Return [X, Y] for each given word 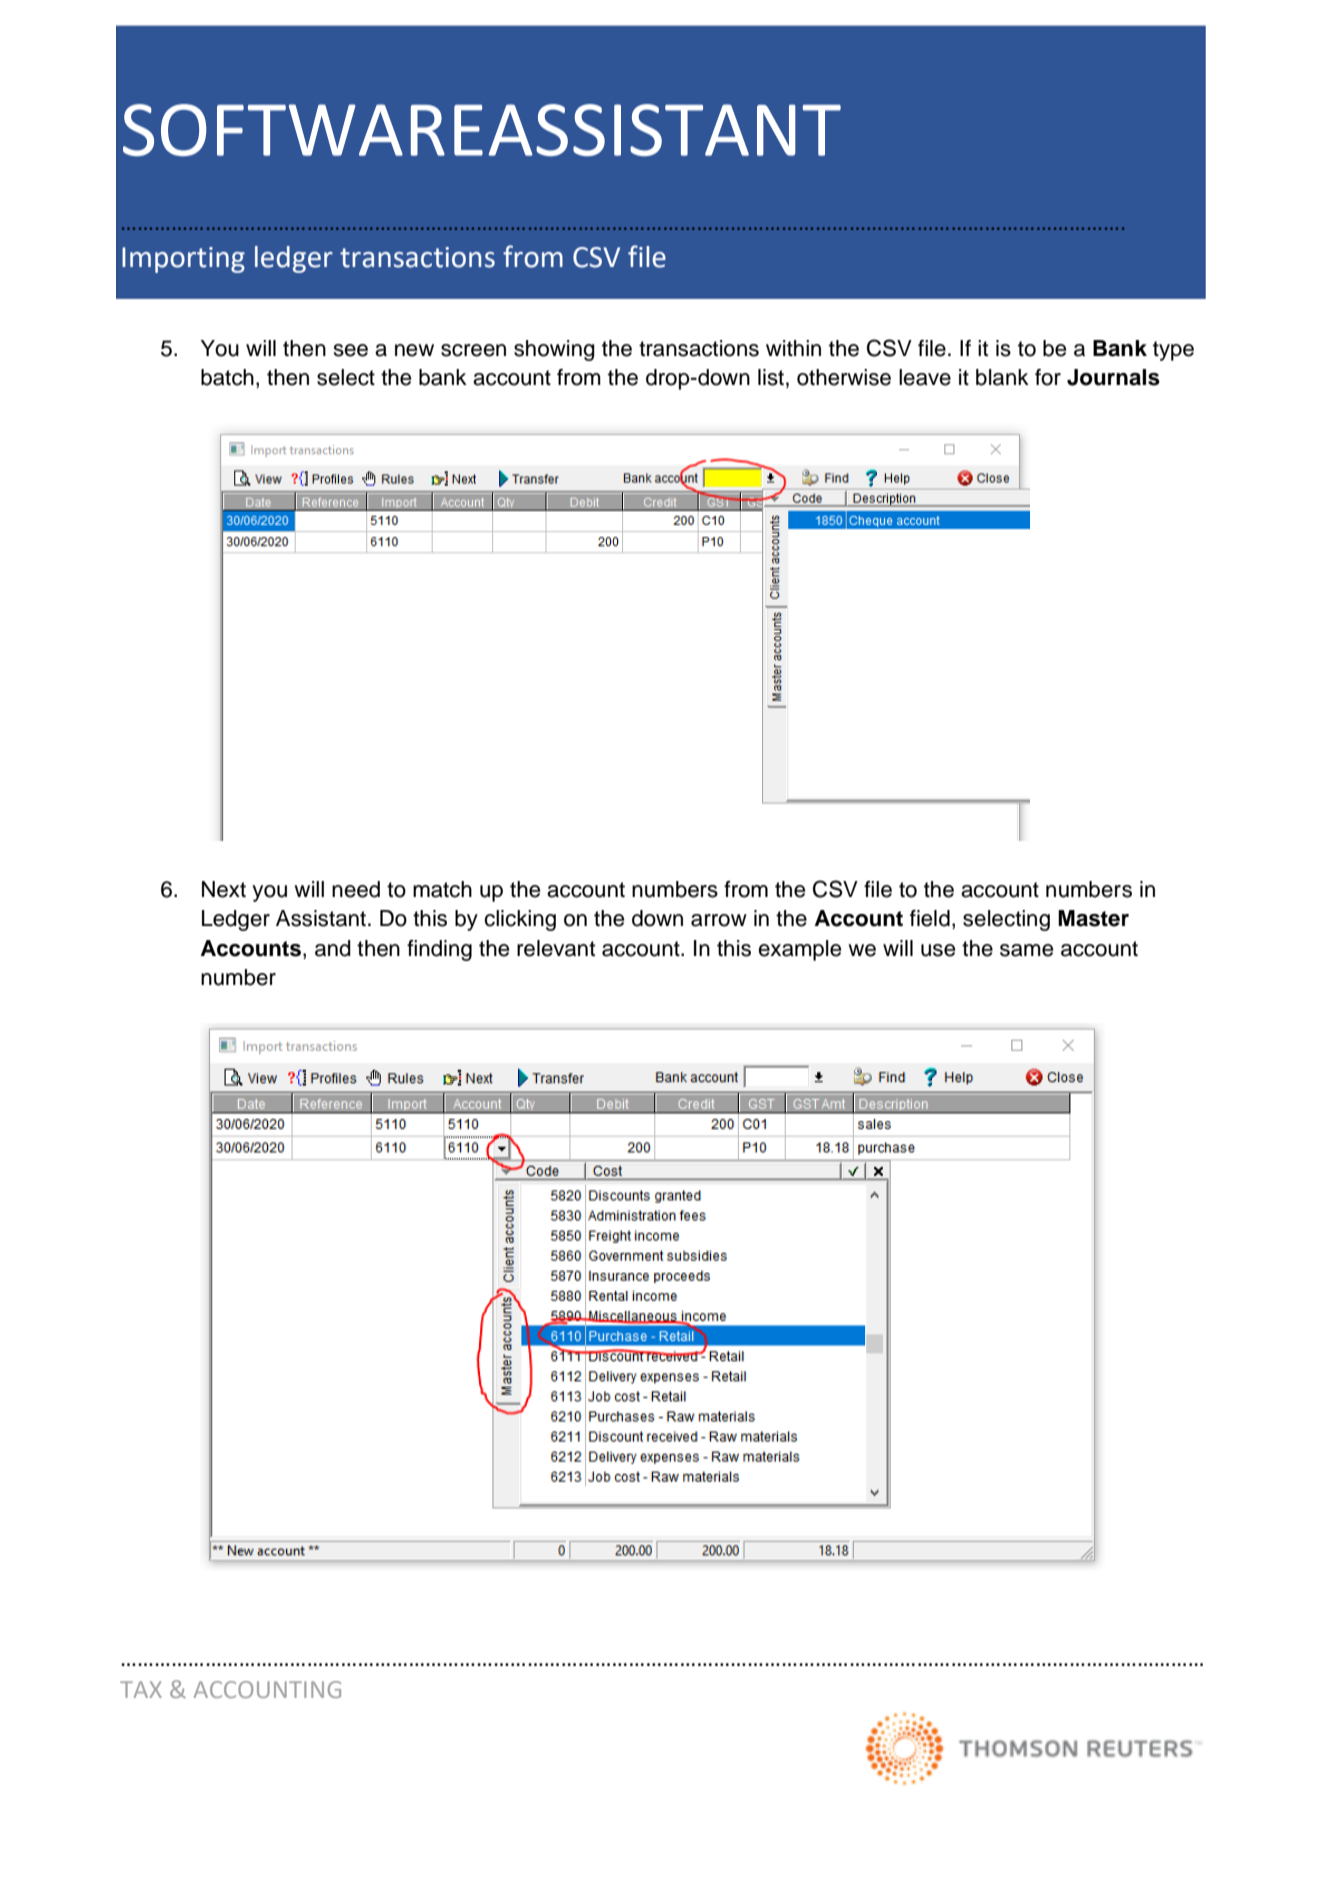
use [938, 950]
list [771, 377]
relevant [556, 948]
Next [224, 889]
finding [439, 950]
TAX [141, 1689]
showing [554, 350]
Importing [183, 260]
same [1026, 950]
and [333, 948]
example [799, 950]
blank [1002, 377]
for [1048, 377]
